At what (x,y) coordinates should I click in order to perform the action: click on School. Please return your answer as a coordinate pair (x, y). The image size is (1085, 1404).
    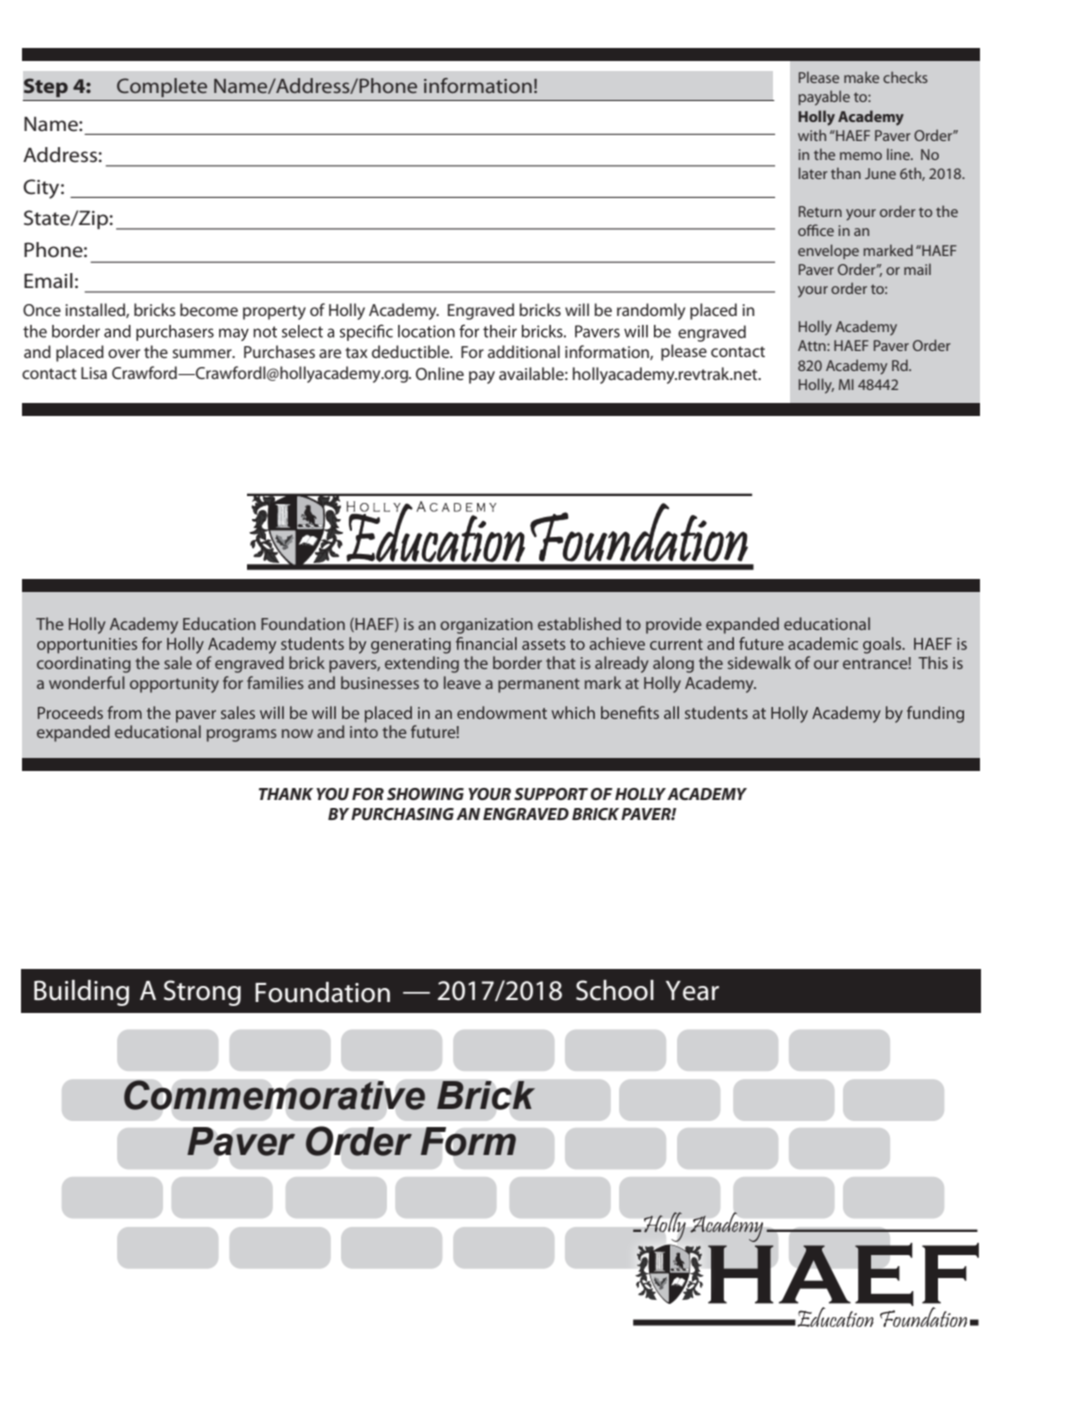
    Looking at the image, I should click on (615, 990).
